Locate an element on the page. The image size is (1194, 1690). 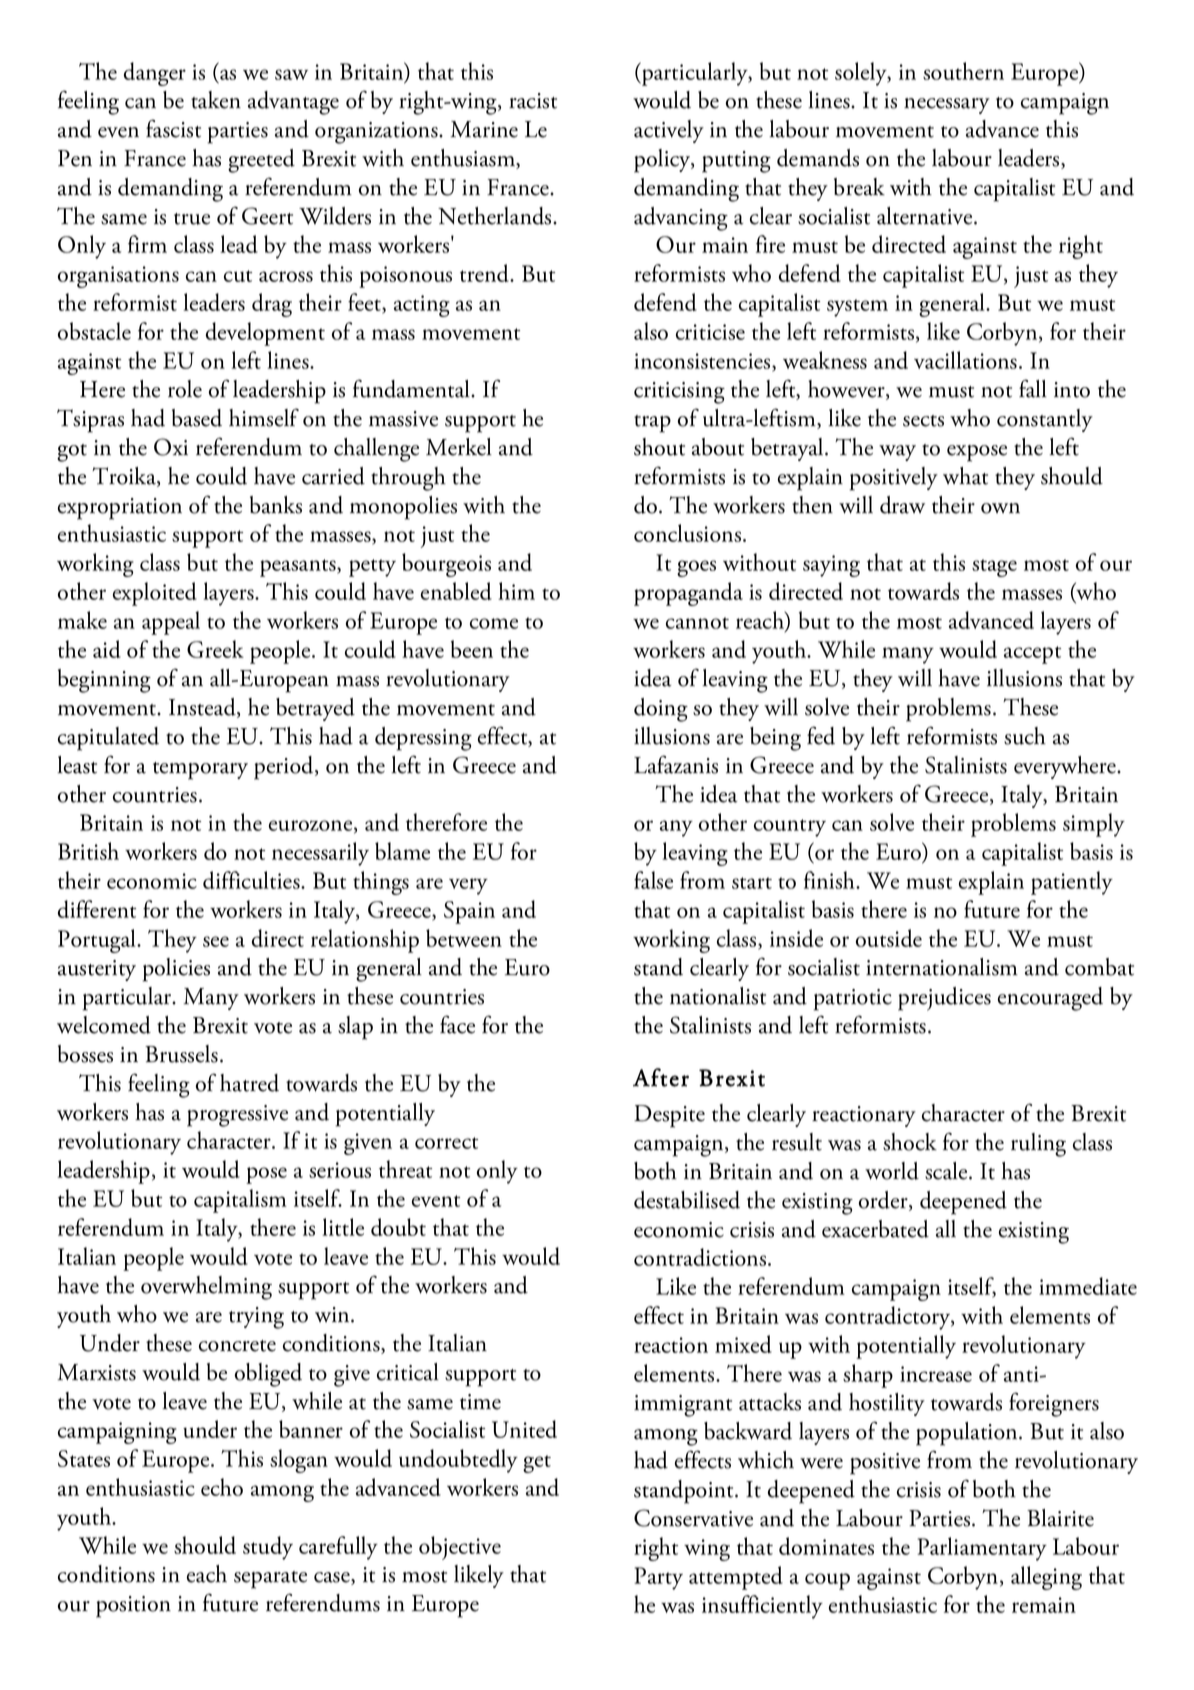
Party is located at coordinates (658, 1578).
